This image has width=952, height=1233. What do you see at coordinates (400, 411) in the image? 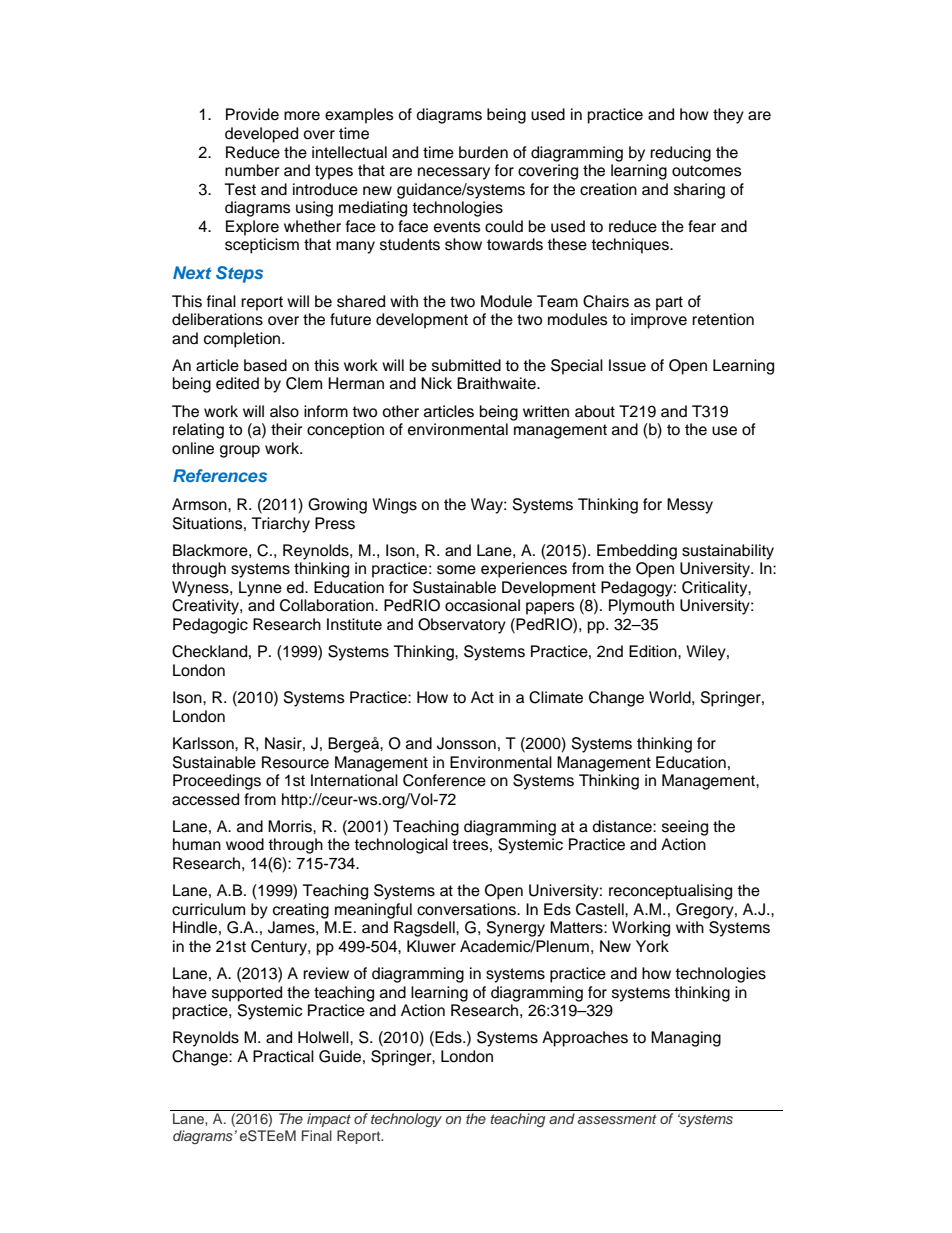
I see `other` at bounding box center [400, 411].
